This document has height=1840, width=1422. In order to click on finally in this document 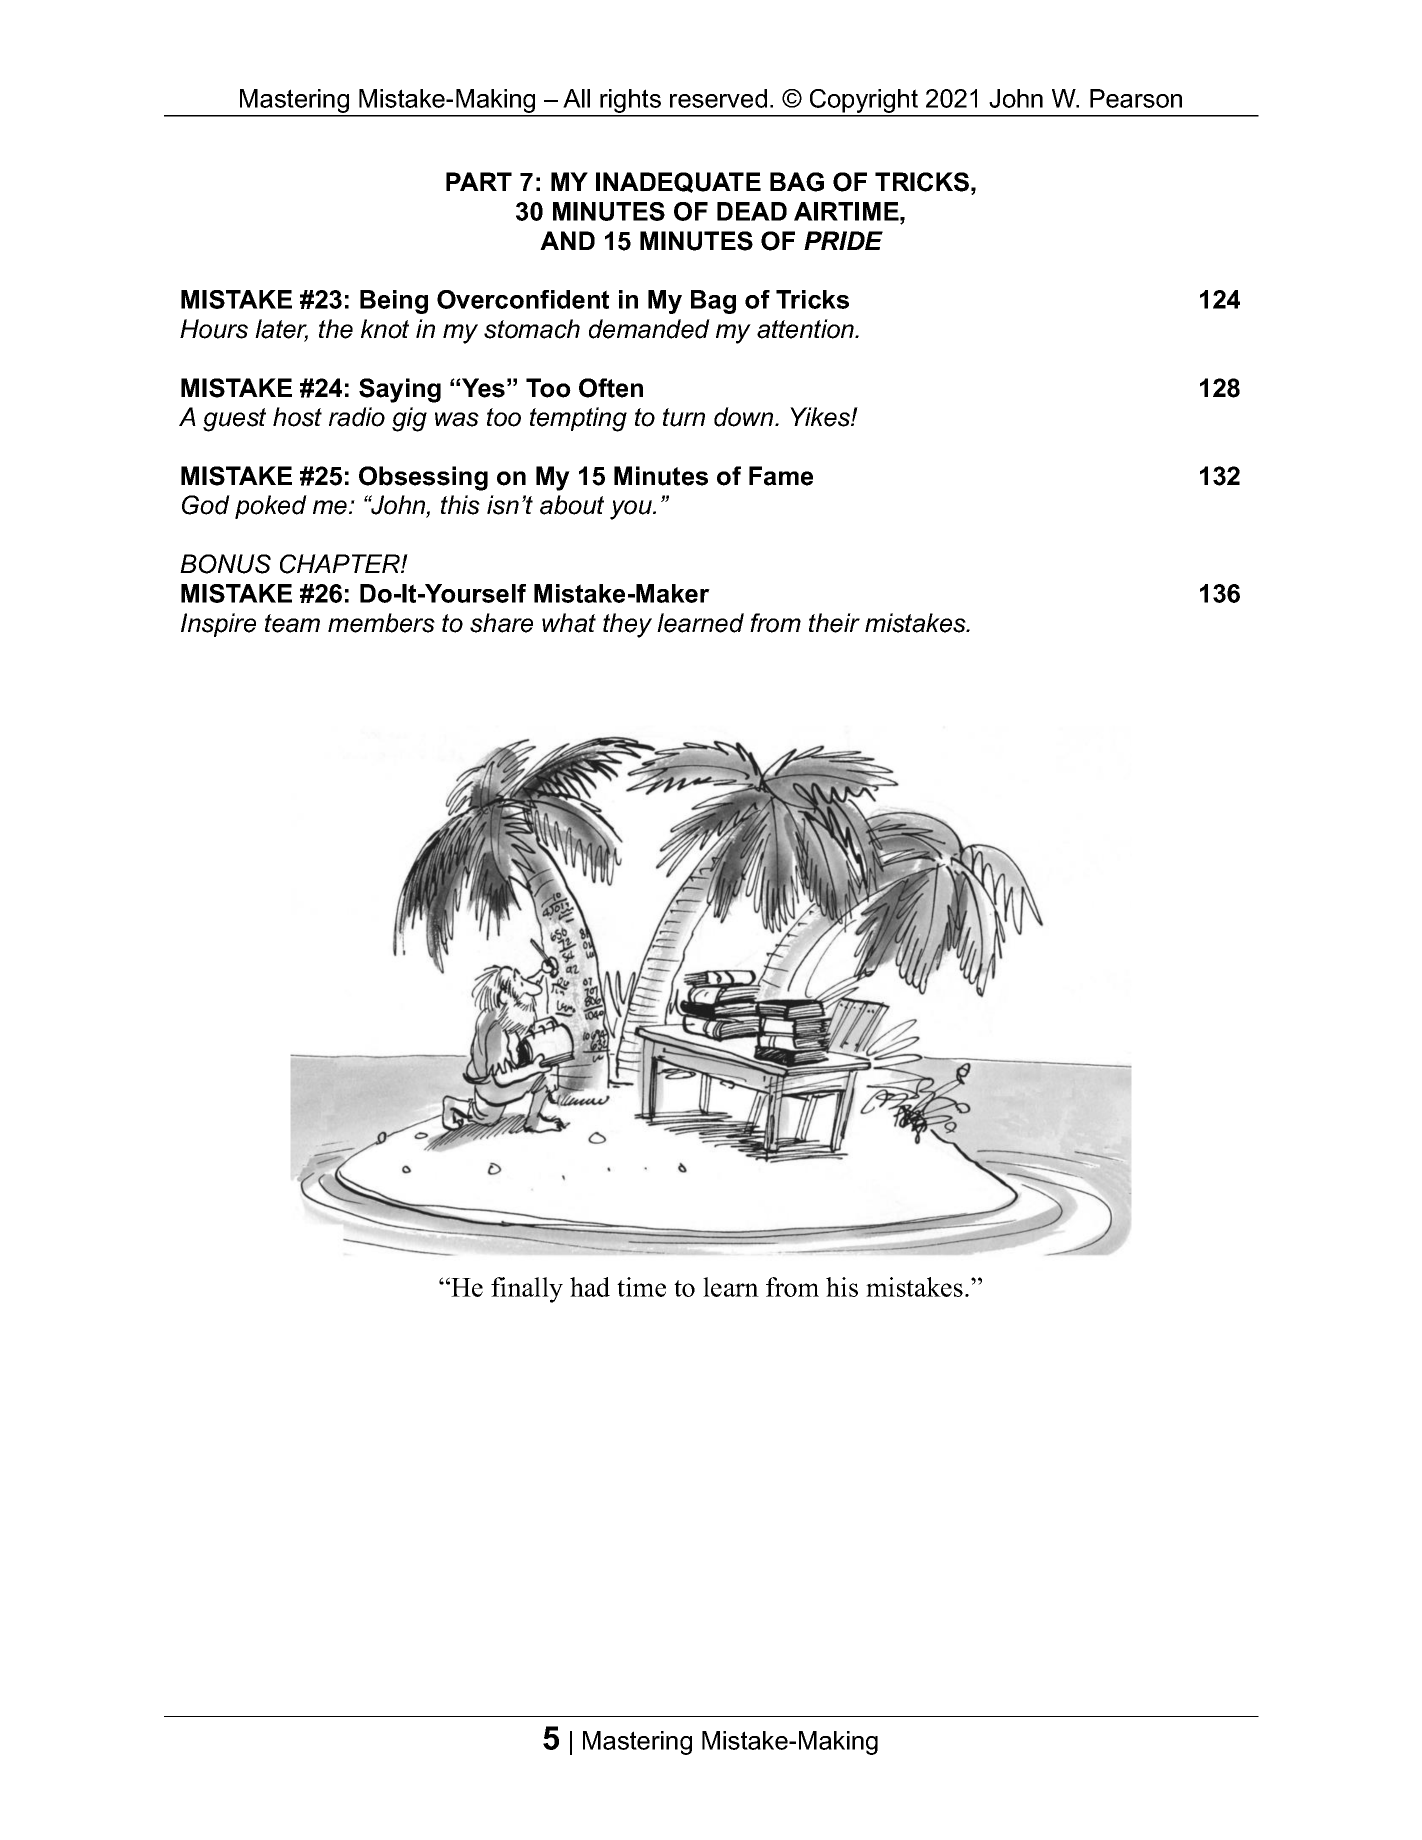, I will do `click(527, 1290)`.
